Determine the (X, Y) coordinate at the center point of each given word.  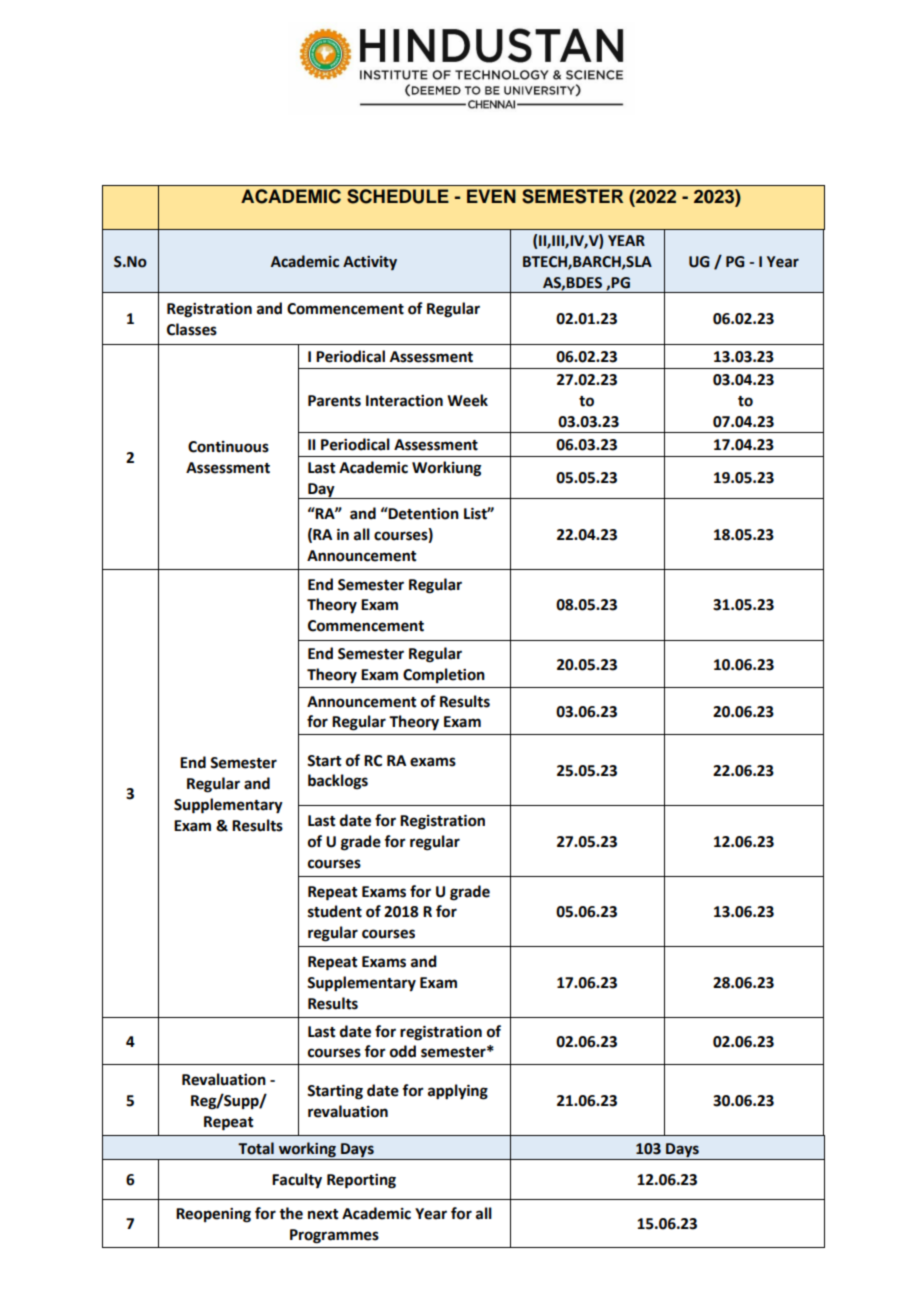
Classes (192, 329)
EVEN (491, 196)
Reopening (213, 1215)
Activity (370, 263)
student (335, 911)
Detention (423, 513)
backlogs (338, 782)
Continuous (228, 447)
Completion (444, 675)
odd (403, 1051)
